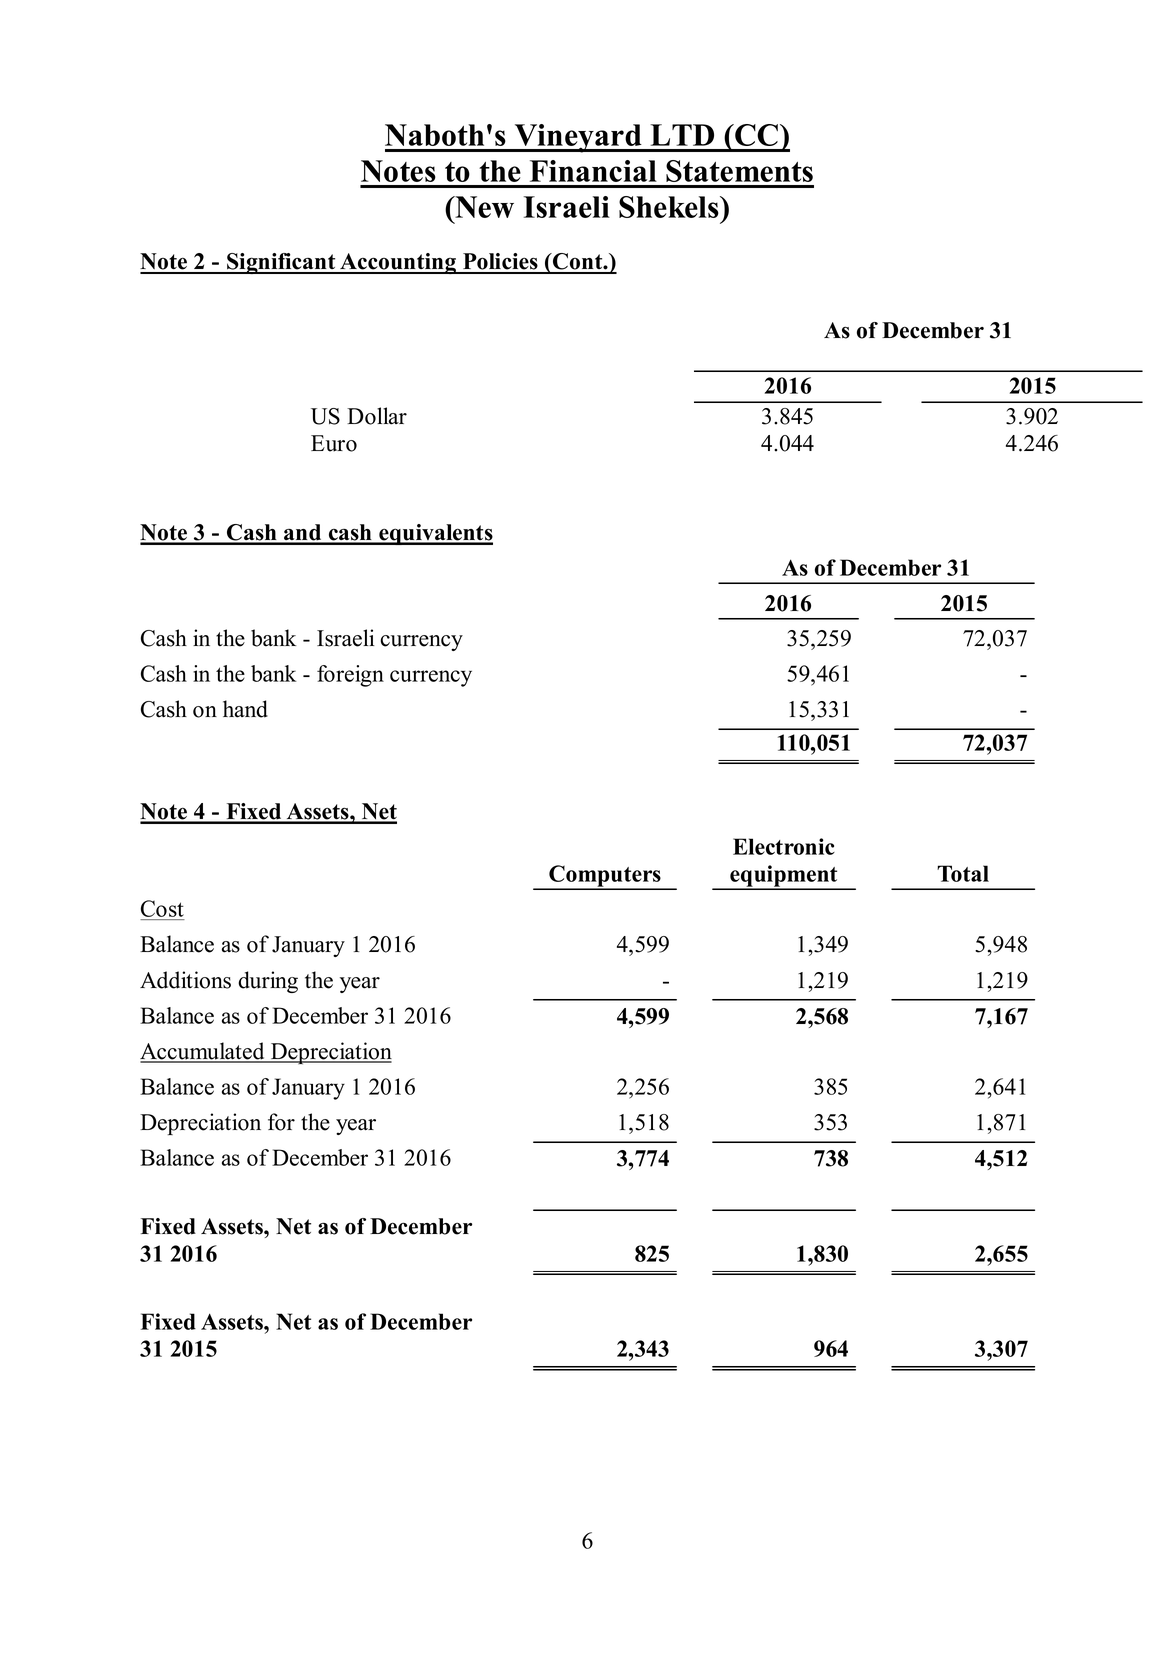 Image resolution: width=1175 pixels, height=1663 pixels. I want to click on New, so click(483, 207).
